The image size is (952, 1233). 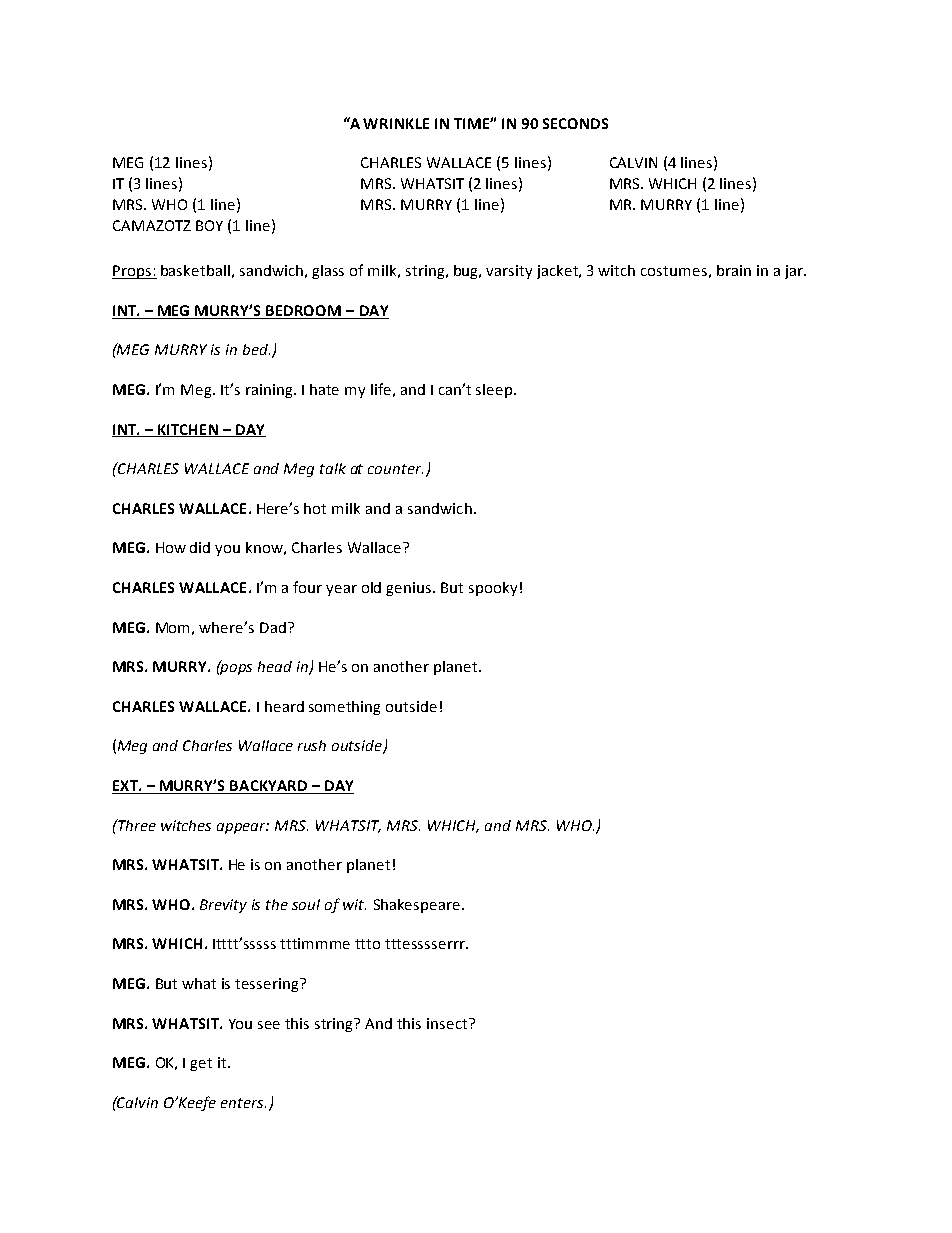 What do you see at coordinates (209, 225) in the screenshot?
I see `BOY` at bounding box center [209, 225].
